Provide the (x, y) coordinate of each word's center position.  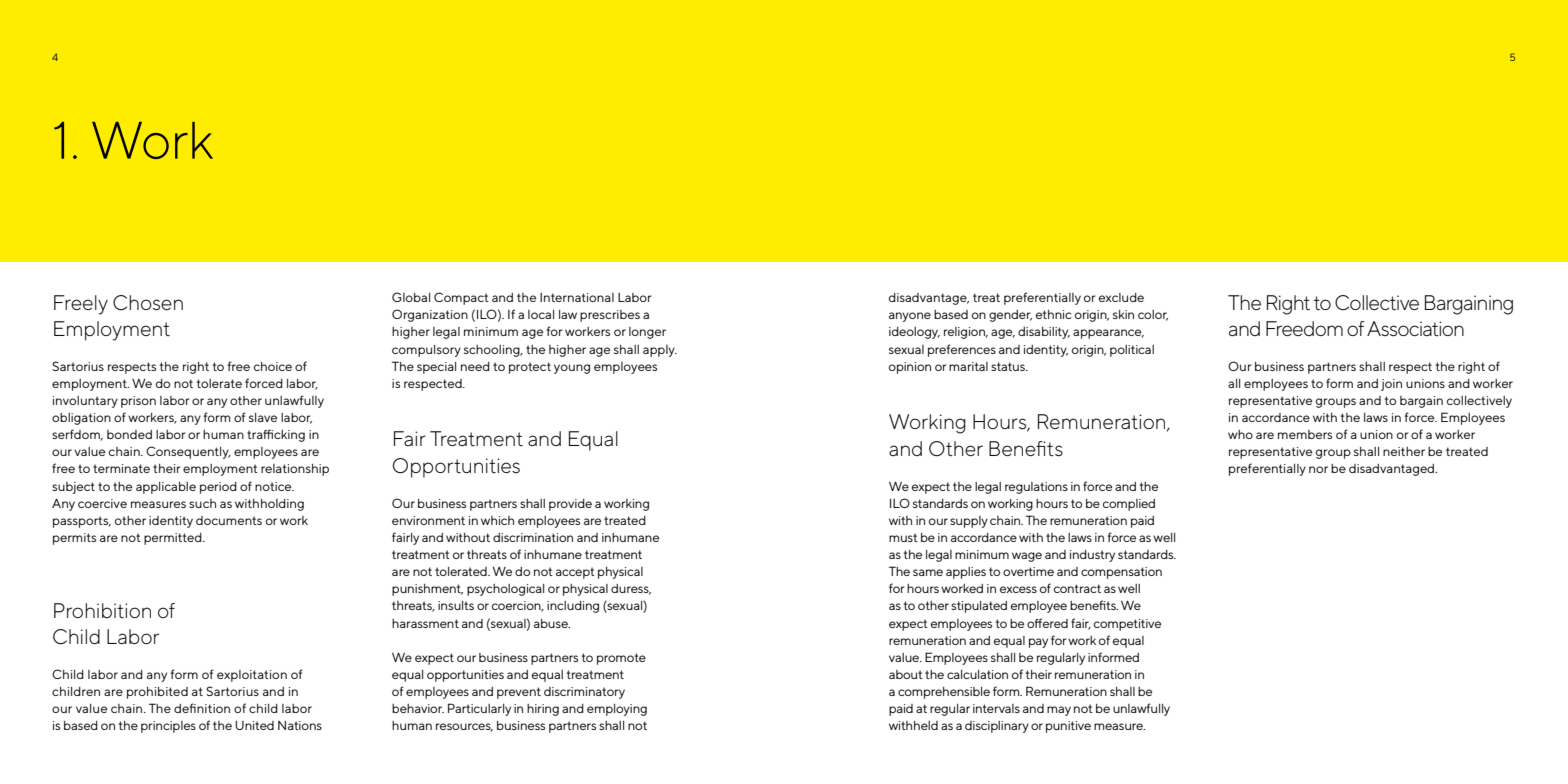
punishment (427, 590)
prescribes (610, 316)
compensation (1121, 573)
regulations (1036, 488)
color (1153, 315)
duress (631, 589)
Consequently (188, 452)
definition (202, 708)
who (1240, 434)
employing (617, 710)
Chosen (148, 303)
